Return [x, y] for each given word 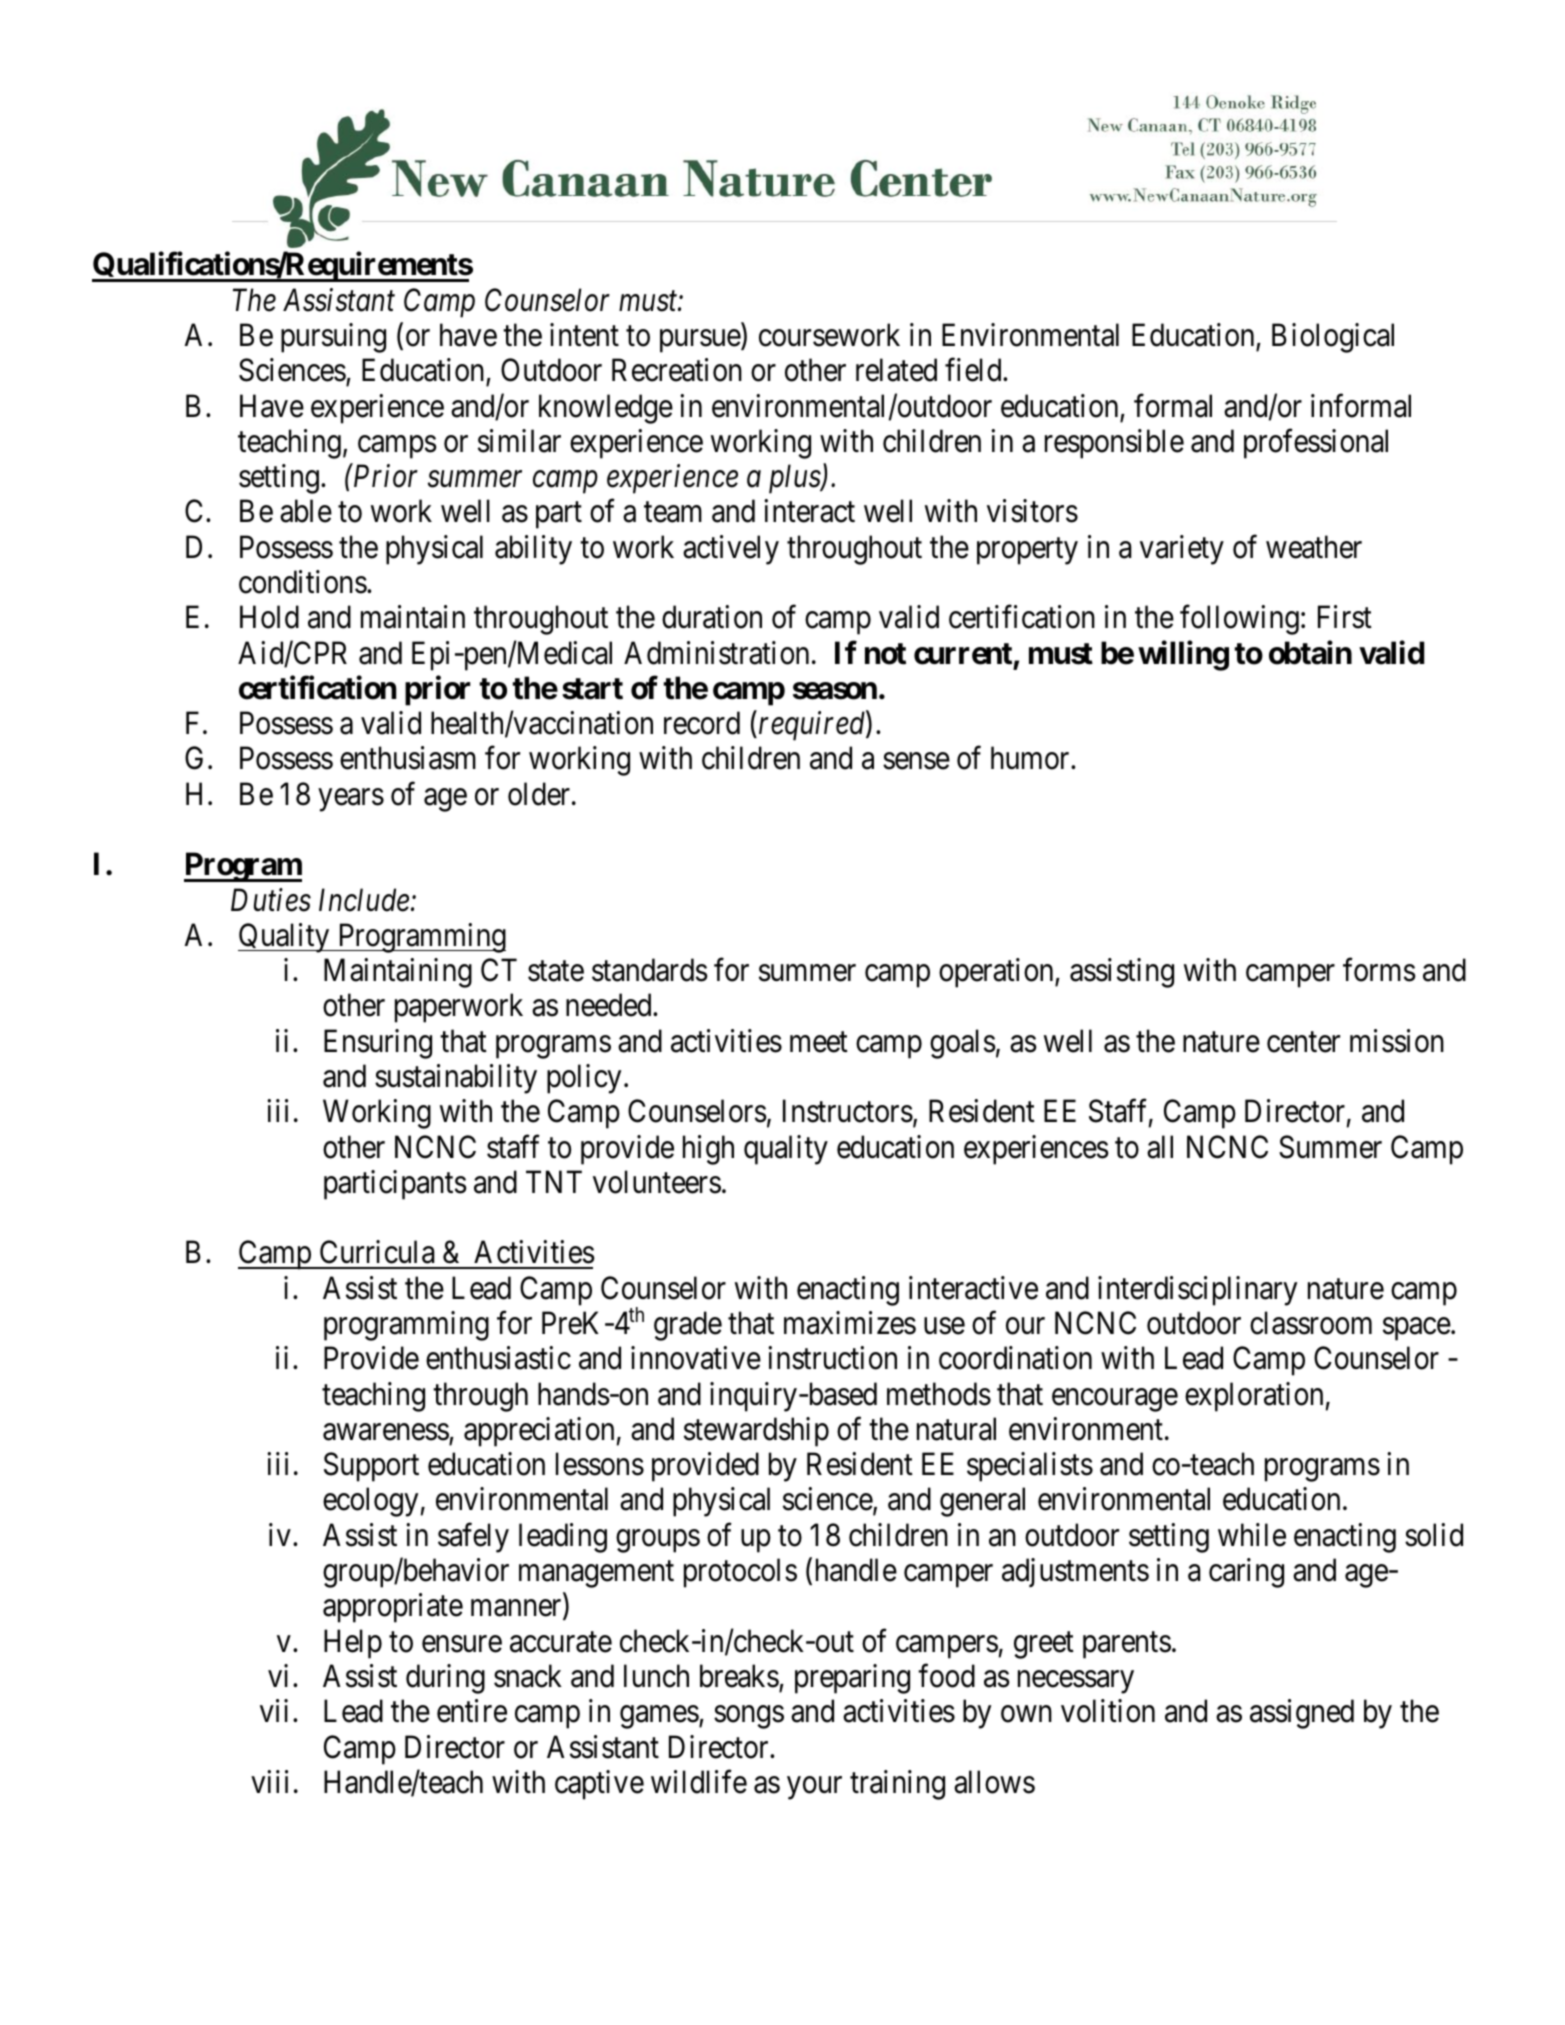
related [896, 370]
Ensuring [378, 1044]
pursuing [333, 338]
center [1303, 1042]
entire [472, 1711]
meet [819, 1042]
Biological [1333, 338]
